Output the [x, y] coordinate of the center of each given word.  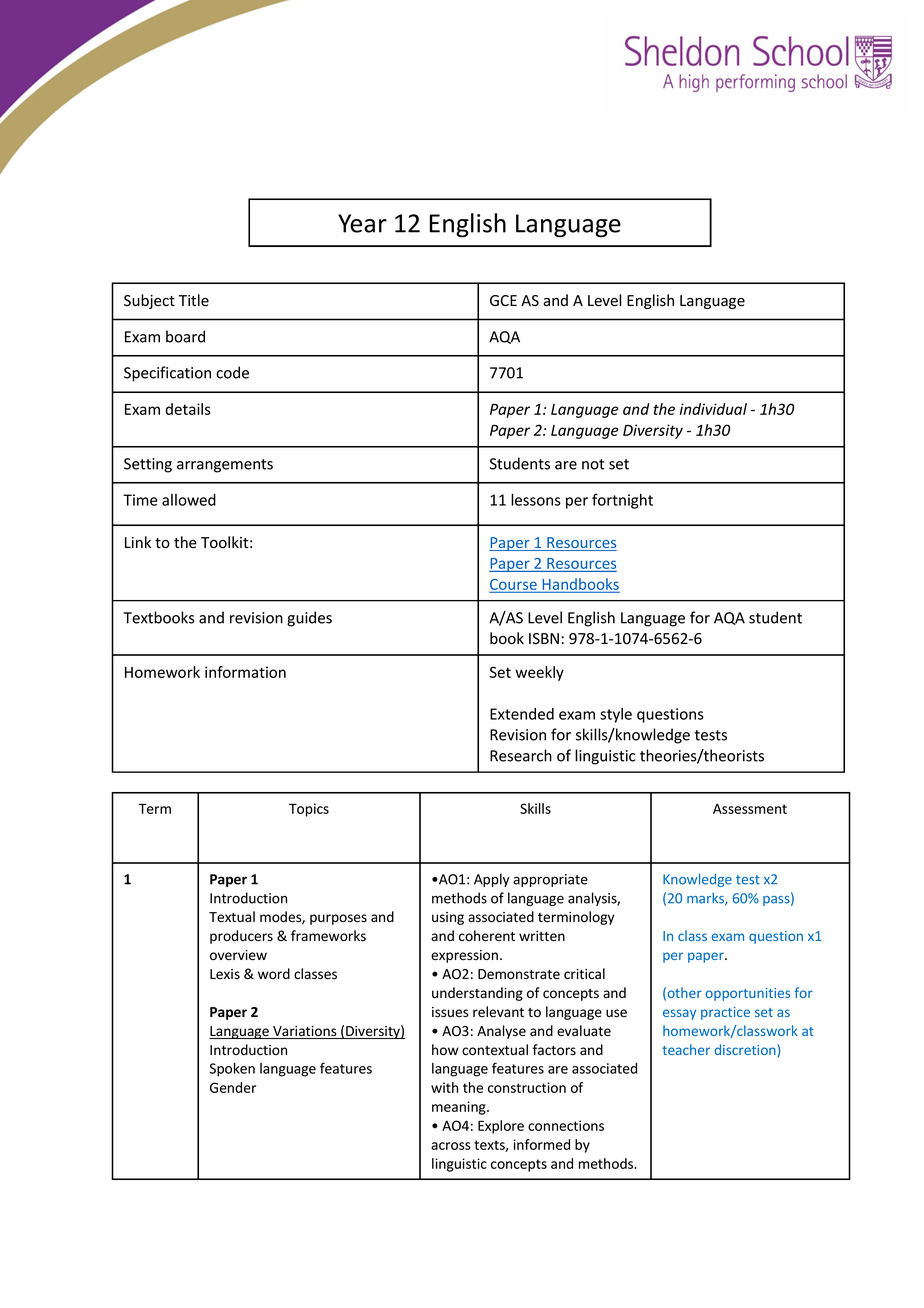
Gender [233, 1087]
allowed [189, 500]
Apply [492, 880]
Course [514, 585]
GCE [503, 300]
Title [194, 300]
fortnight [622, 501]
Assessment [750, 808]
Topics [309, 810]
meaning [460, 1108]
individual [713, 409]
